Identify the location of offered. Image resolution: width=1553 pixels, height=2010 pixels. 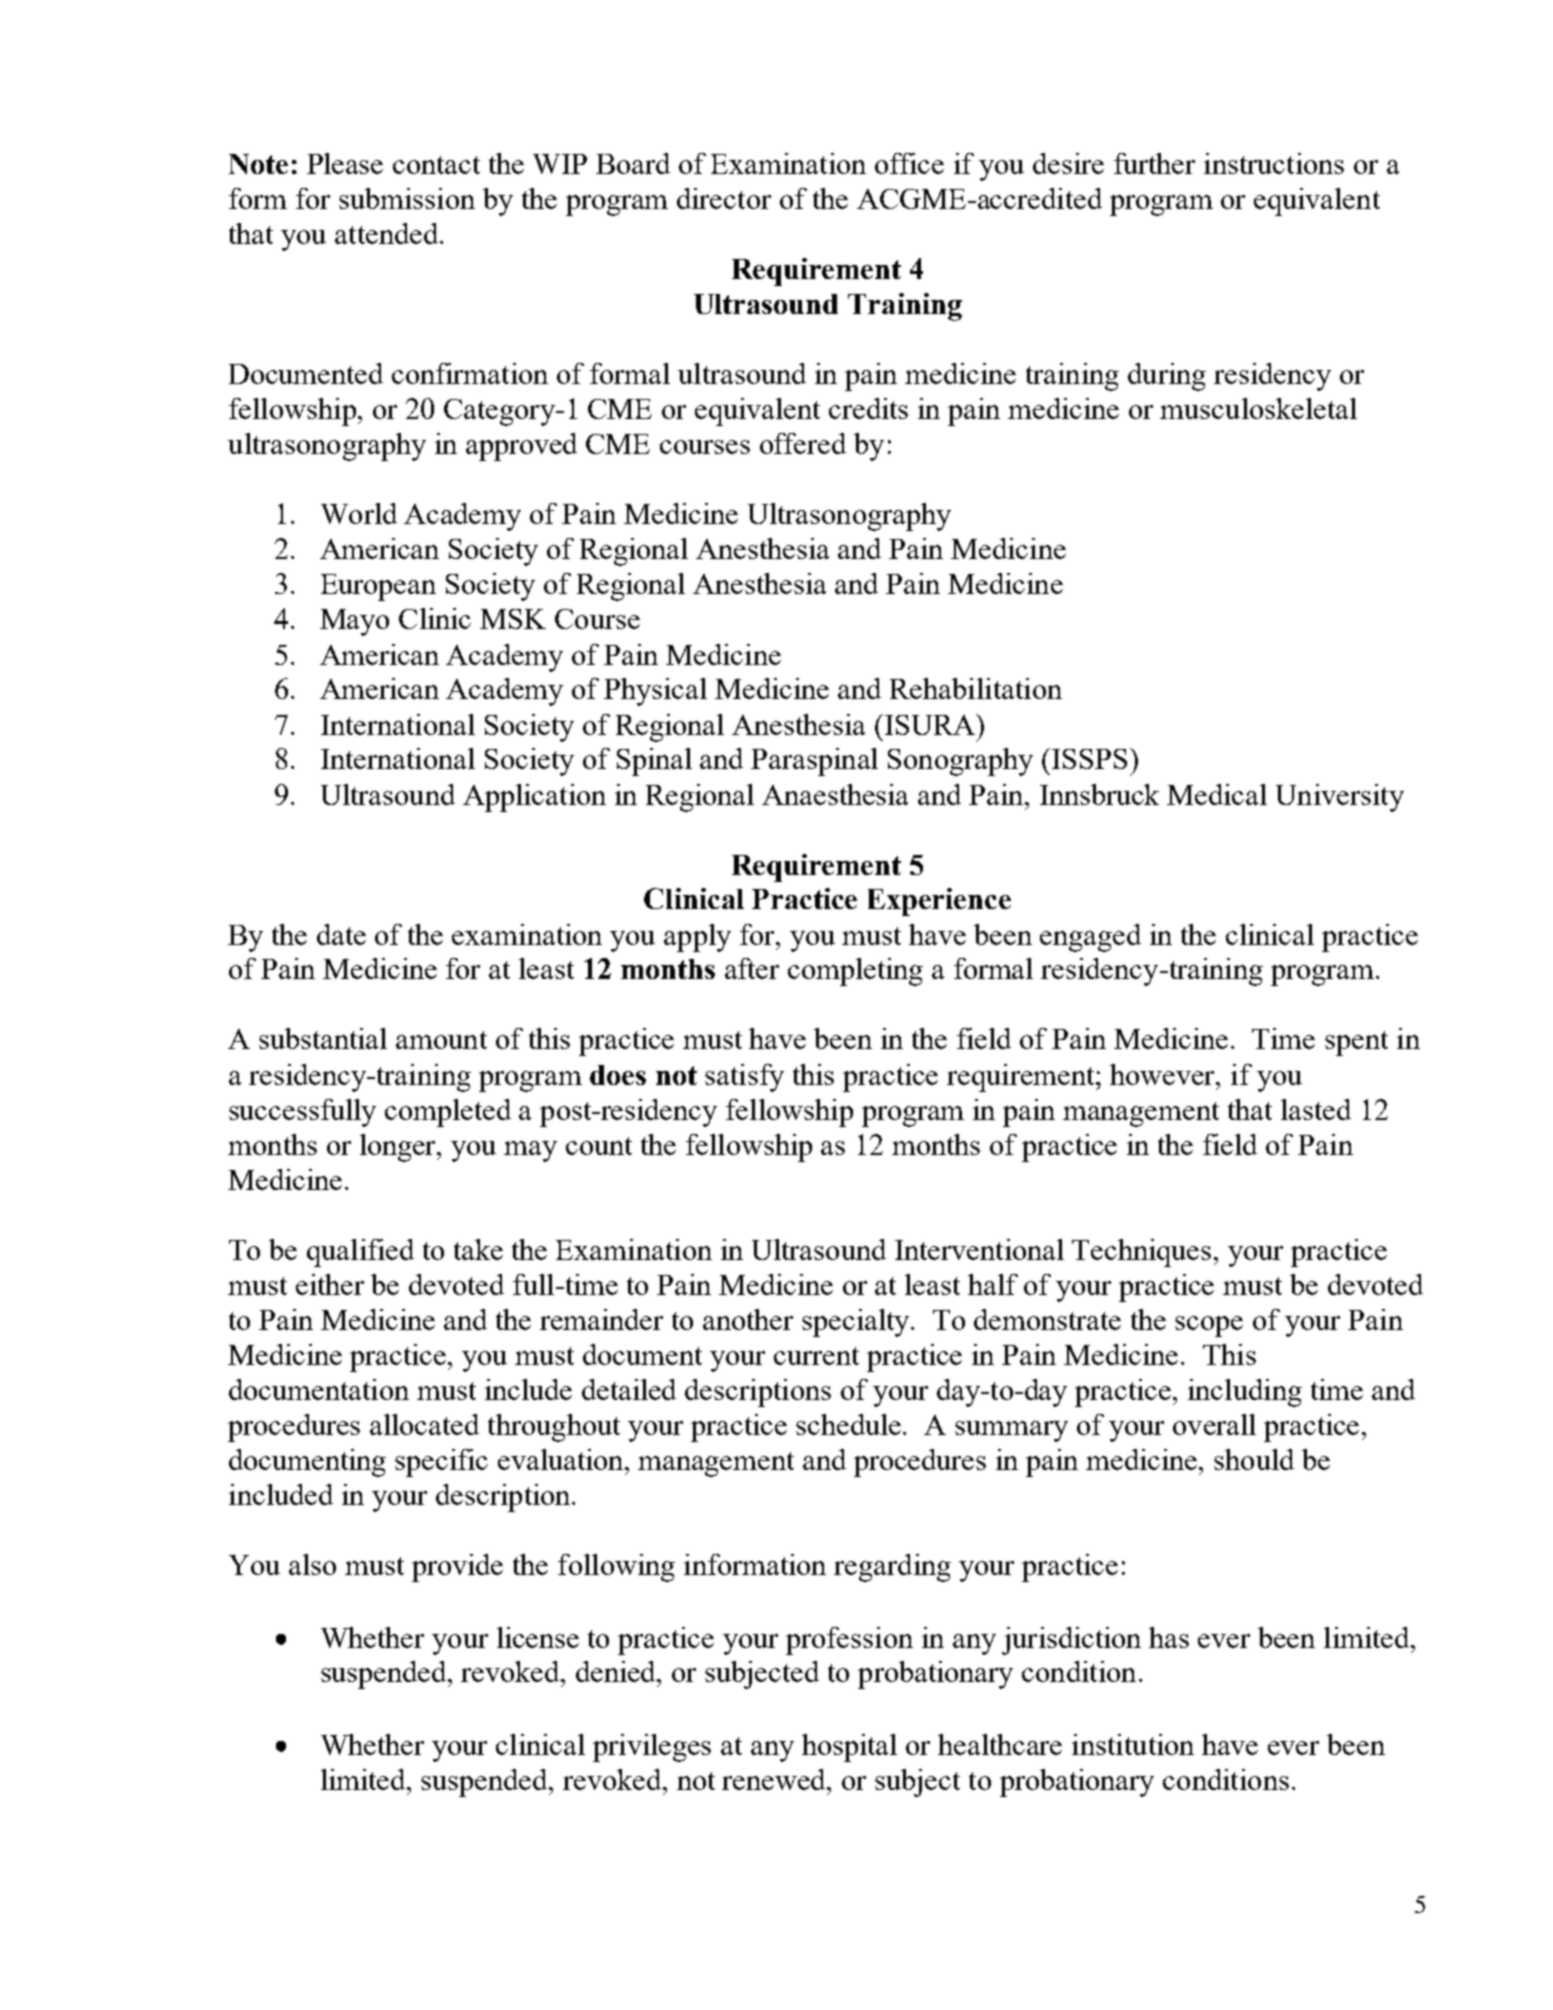
(803, 443).
